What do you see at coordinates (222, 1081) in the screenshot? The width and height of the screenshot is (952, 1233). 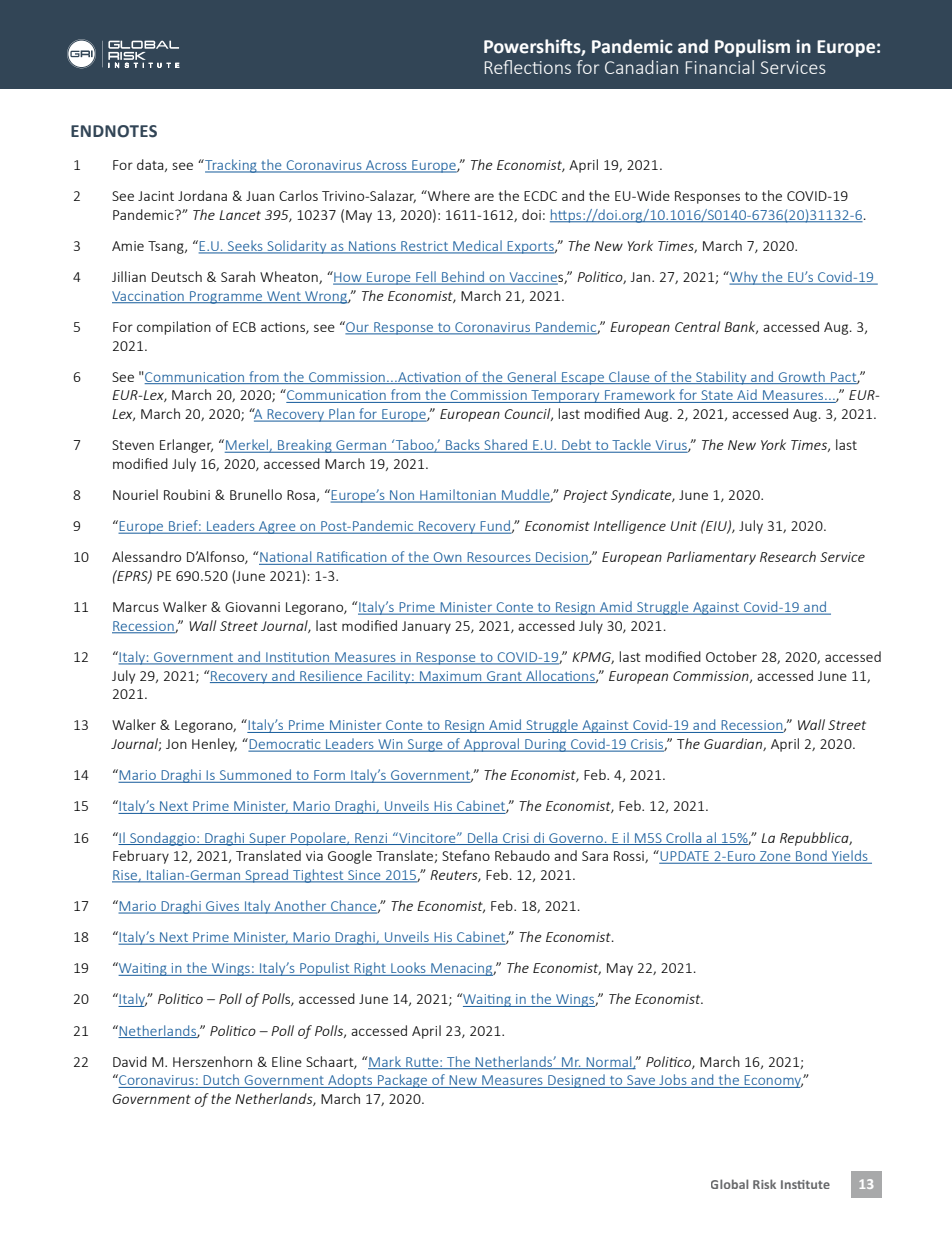 I see `Dutch` at bounding box center [222, 1081].
